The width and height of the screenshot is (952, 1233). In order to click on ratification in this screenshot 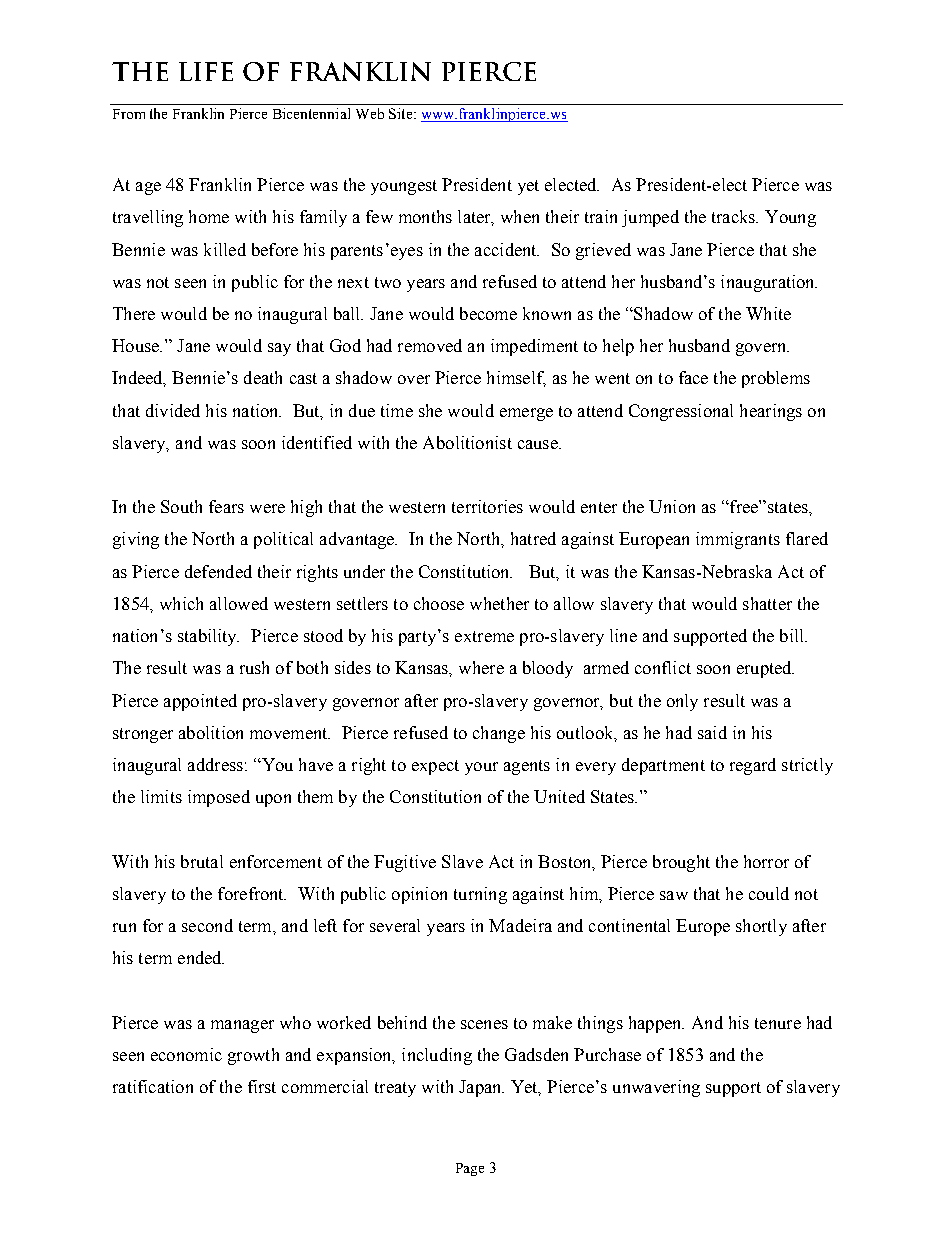, I will do `click(153, 1086)`.
